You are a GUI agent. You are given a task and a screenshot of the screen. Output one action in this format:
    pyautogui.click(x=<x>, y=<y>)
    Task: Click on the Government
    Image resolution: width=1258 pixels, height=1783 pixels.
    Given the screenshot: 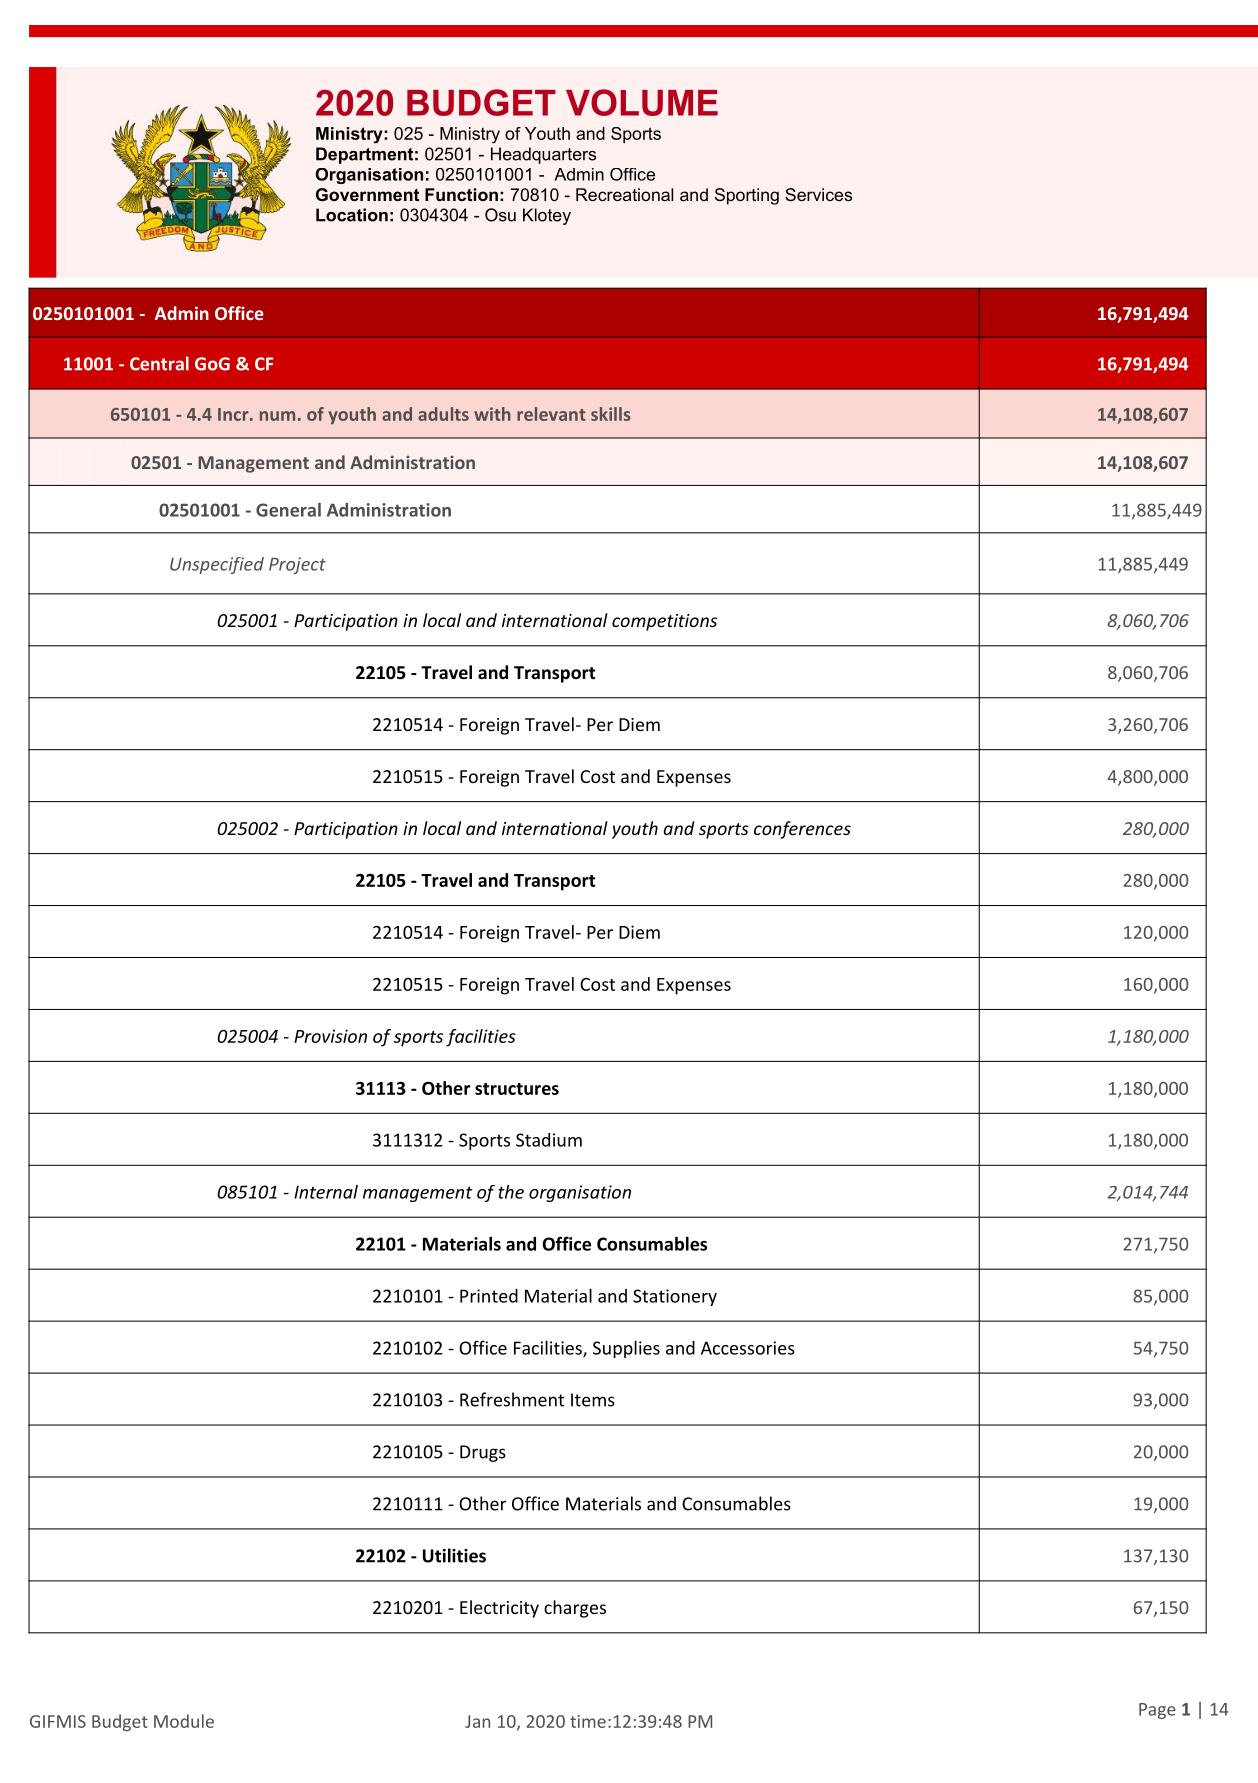 What is the action you would take?
    pyautogui.click(x=367, y=194)
